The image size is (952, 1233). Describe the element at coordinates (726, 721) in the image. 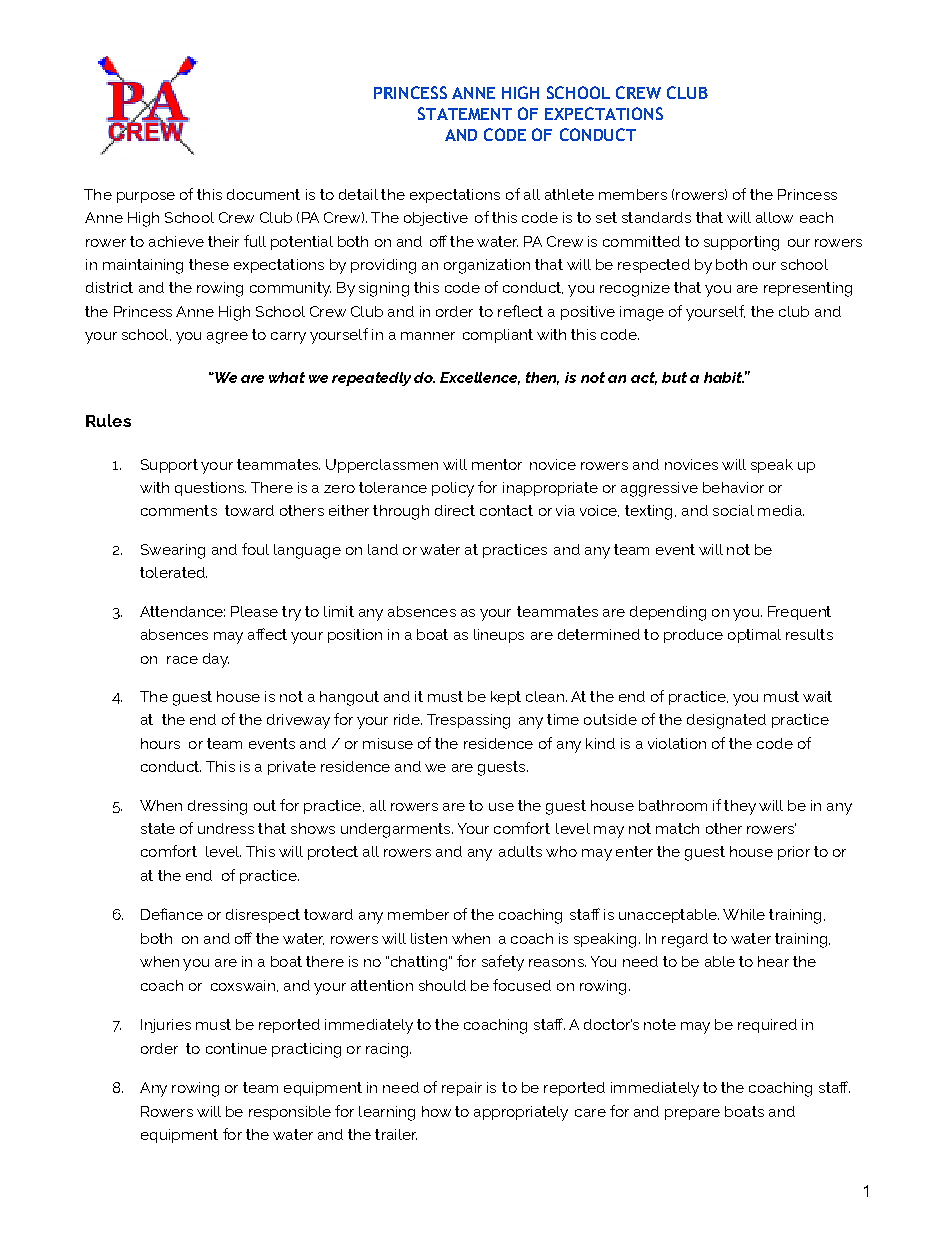

I see `designated` at that location.
